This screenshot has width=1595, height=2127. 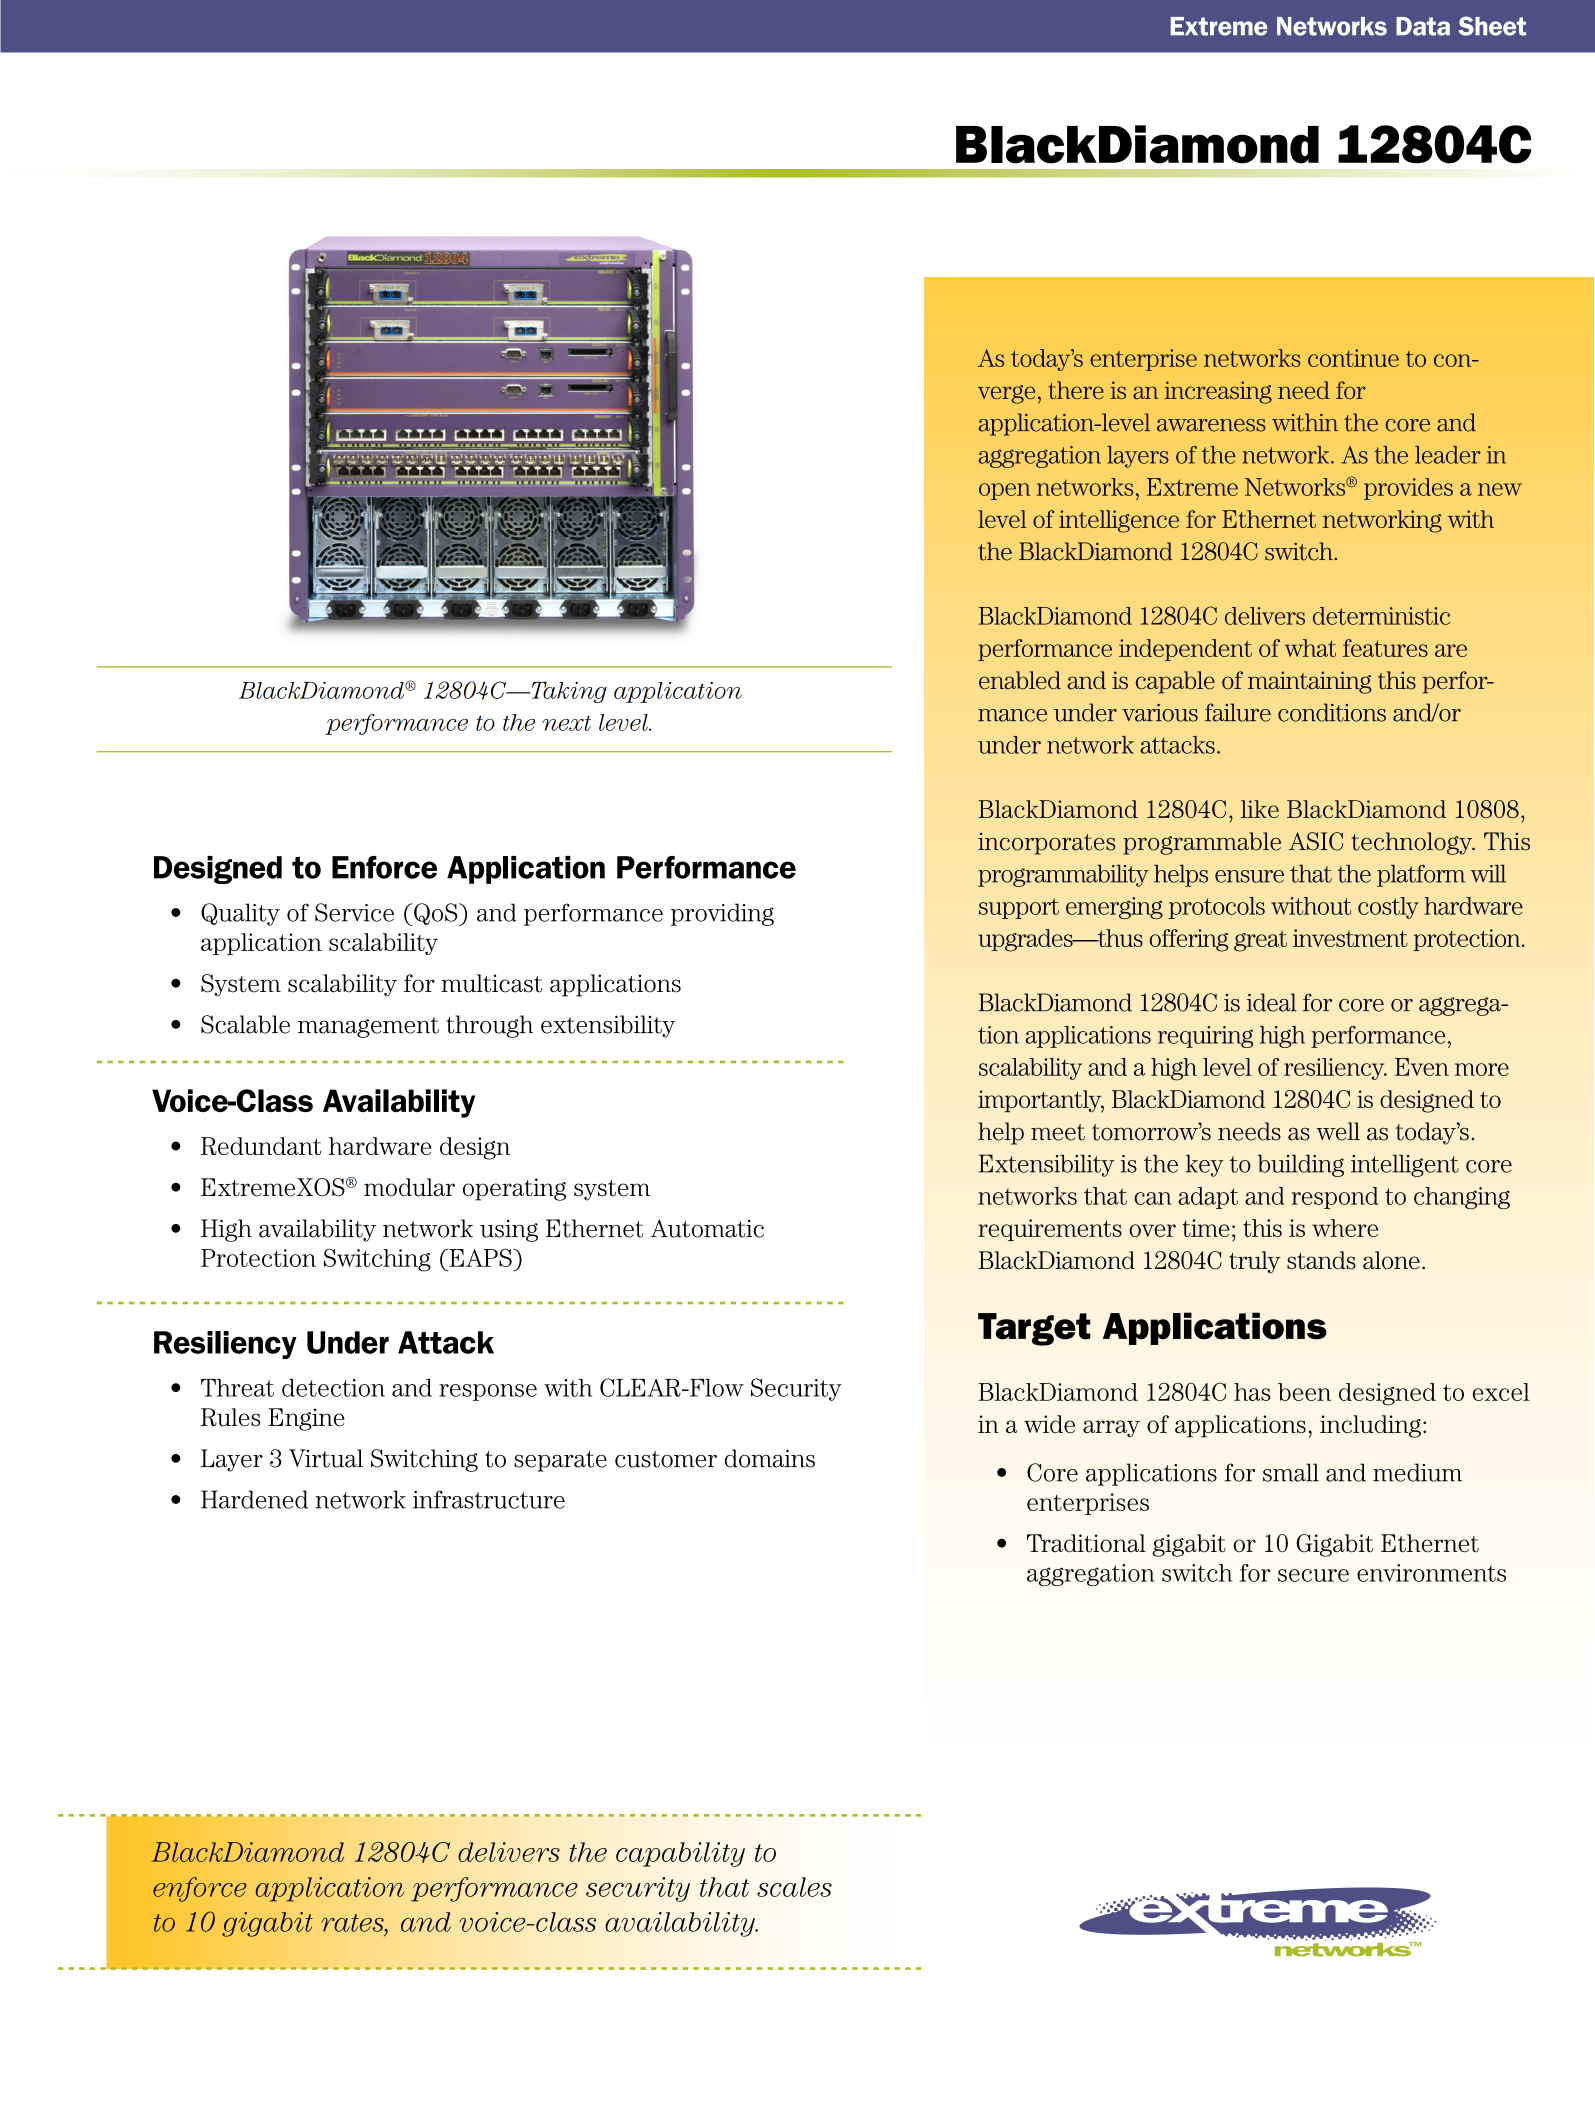 What do you see at coordinates (722, 914) in the screenshot?
I see `providing` at bounding box center [722, 914].
